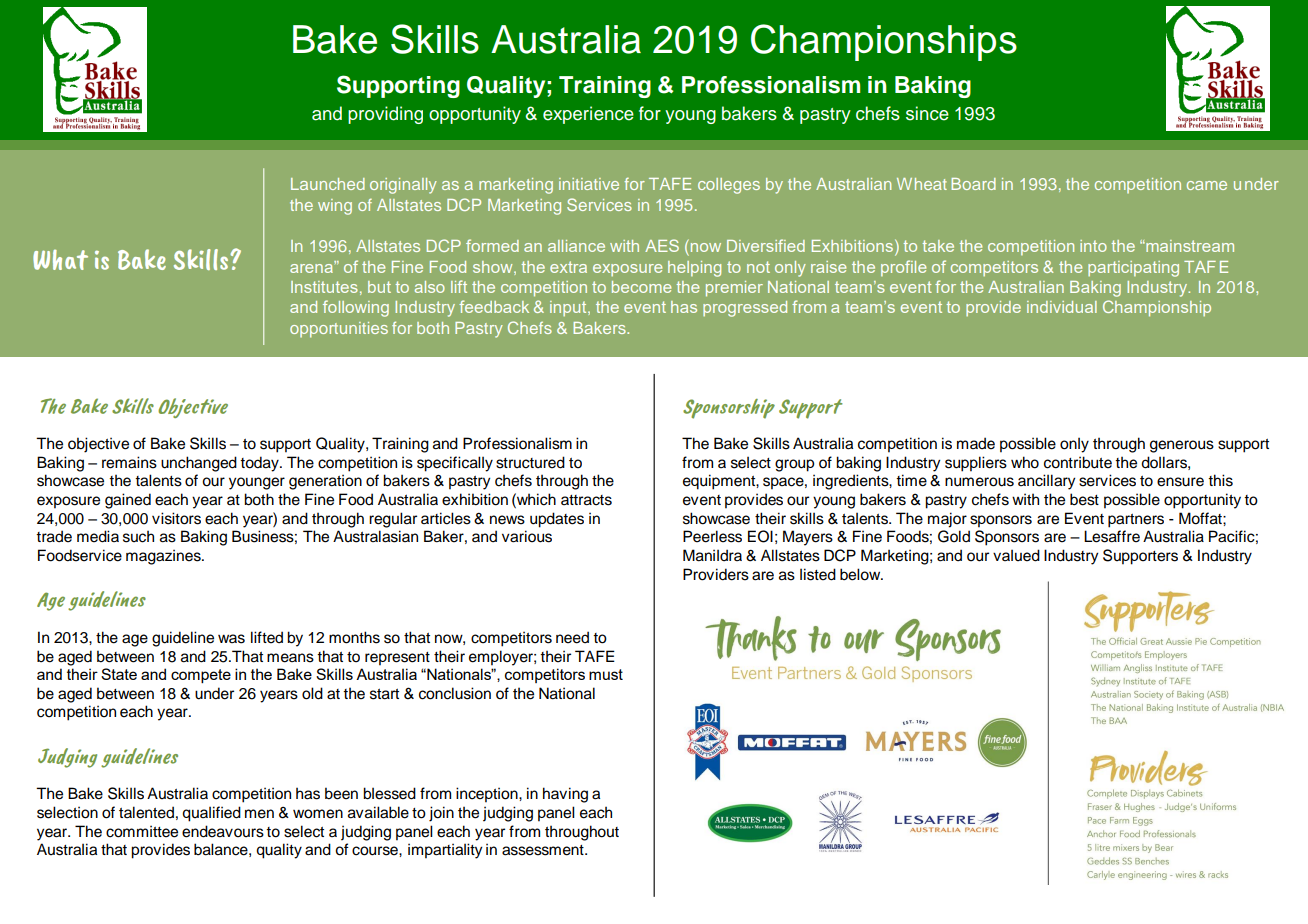  I want to click on input, so click(569, 308).
